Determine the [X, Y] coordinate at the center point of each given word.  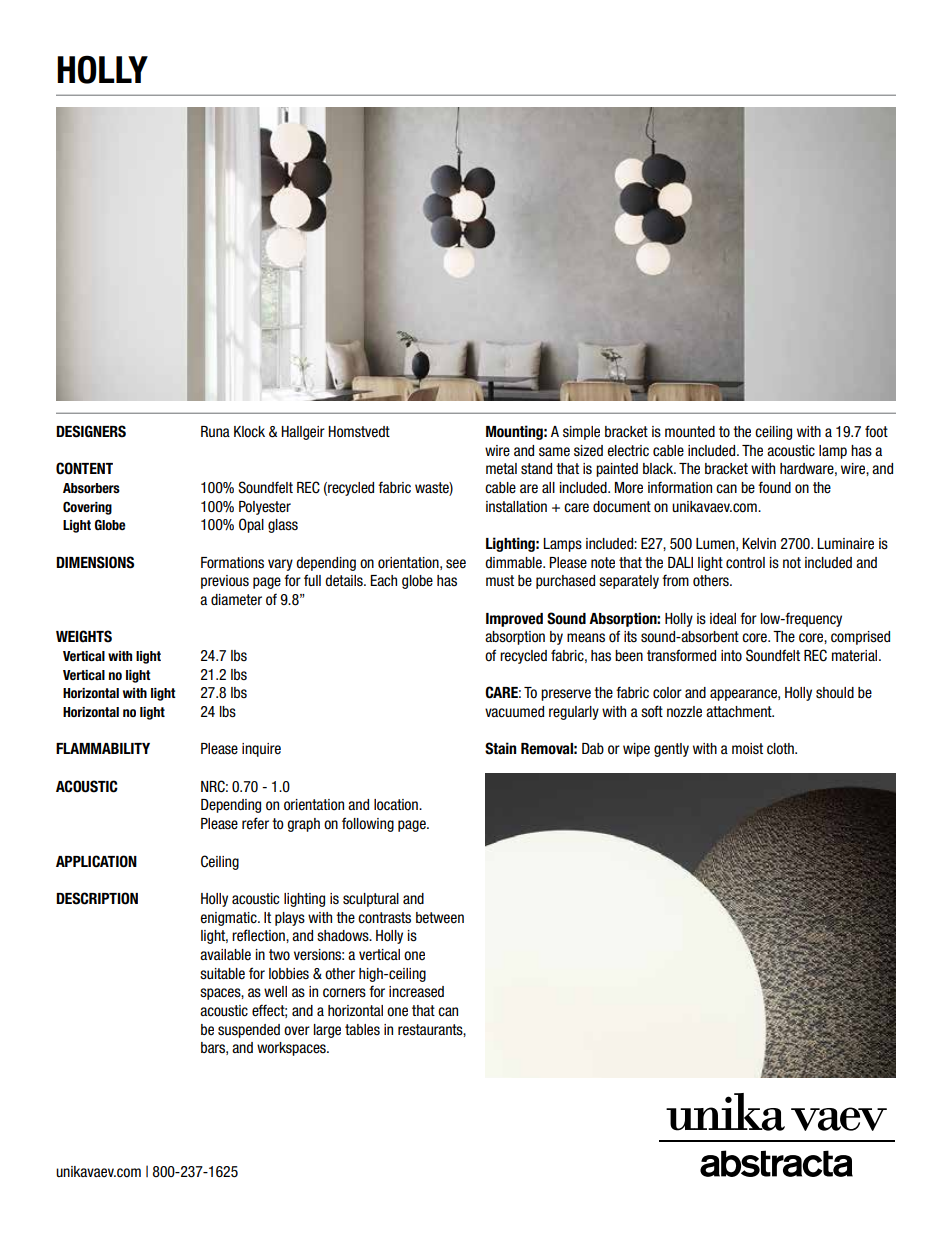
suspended [249, 1031]
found [774, 487]
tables [362, 1029]
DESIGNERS [91, 431]
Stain [500, 748]
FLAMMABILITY [103, 748]
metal [501, 469]
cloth [781, 749]
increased [416, 992]
